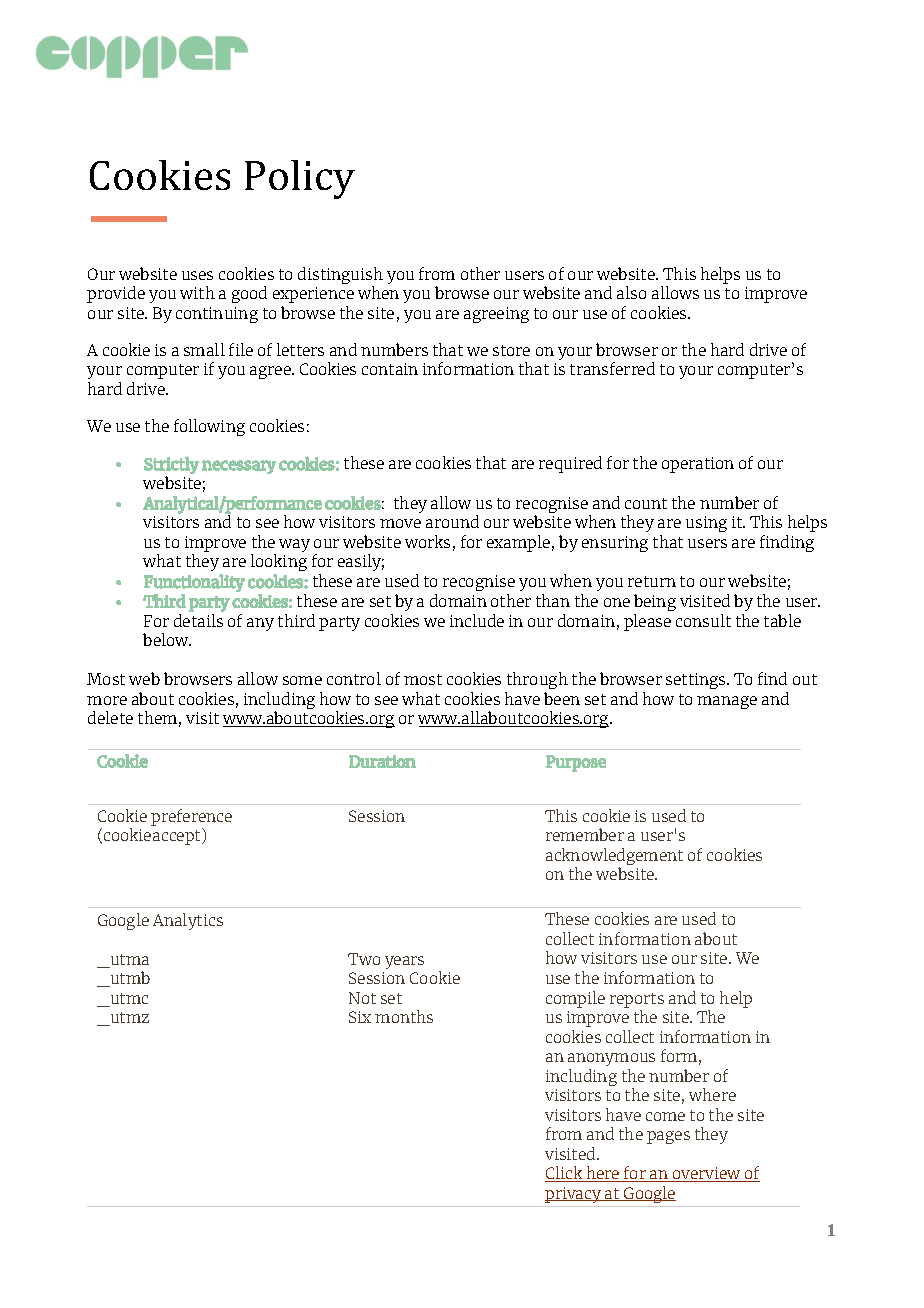 The height and width of the screenshot is (1308, 924). What do you see at coordinates (452, 521) in the screenshot?
I see `around` at bounding box center [452, 521].
